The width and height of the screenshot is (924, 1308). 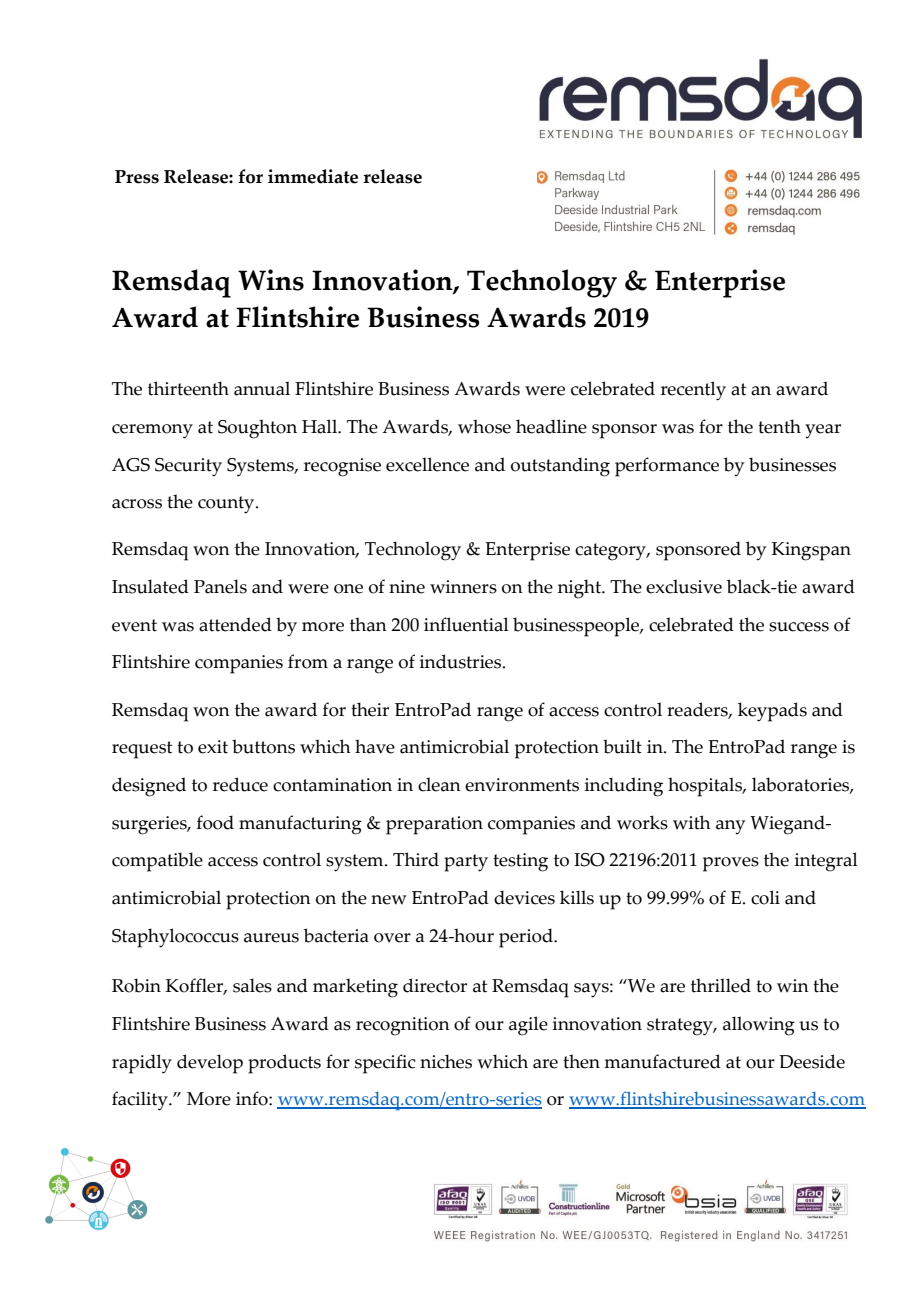 What do you see at coordinates (772, 712) in the screenshot?
I see `keypads` at bounding box center [772, 712].
